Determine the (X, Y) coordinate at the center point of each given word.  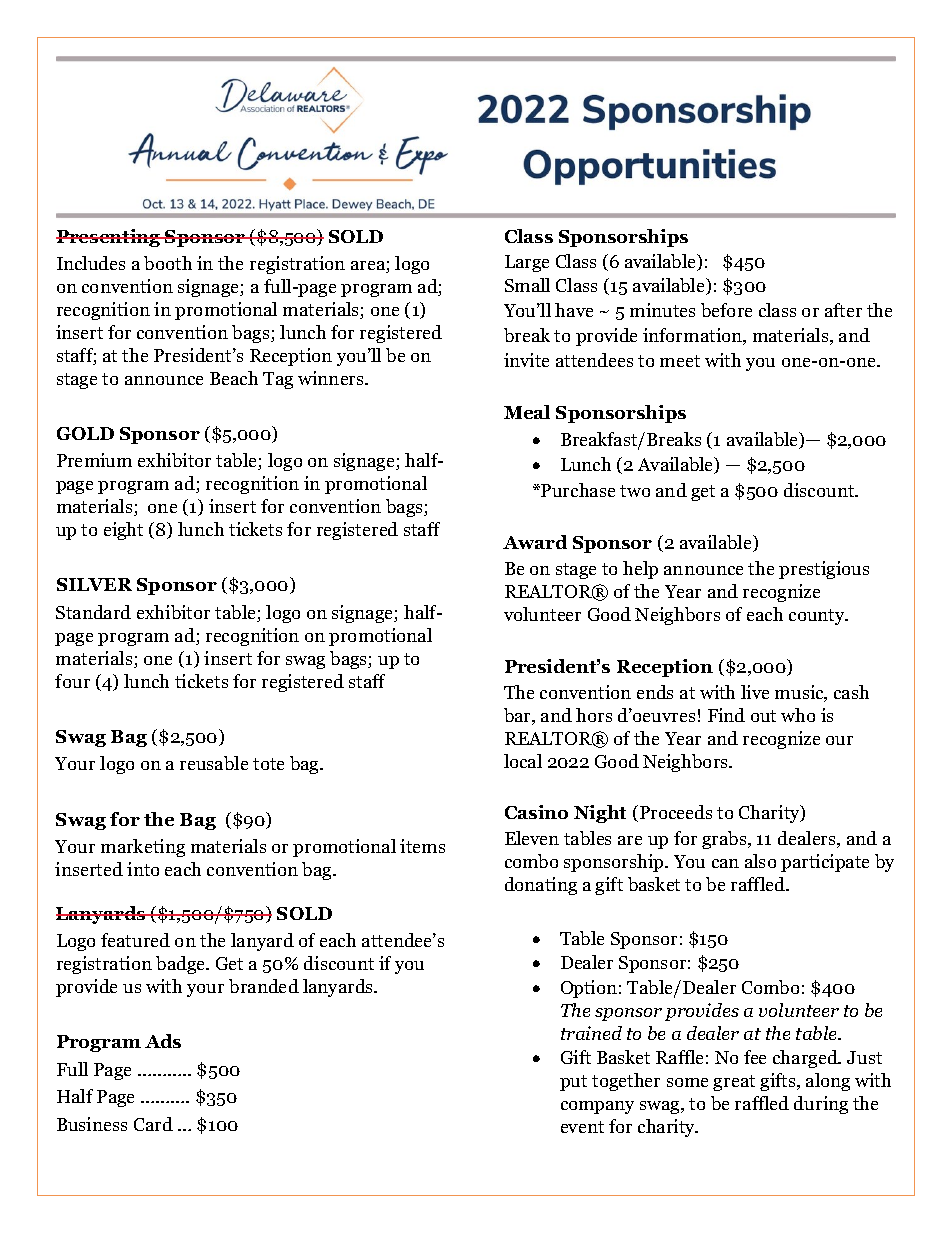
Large (527, 263)
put (573, 1083)
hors (594, 715)
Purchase (577, 490)
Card (153, 1124)
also (760, 861)
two (635, 491)
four (72, 681)
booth (168, 263)
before (726, 310)
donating (541, 886)
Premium (94, 460)
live (755, 692)
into (143, 869)
